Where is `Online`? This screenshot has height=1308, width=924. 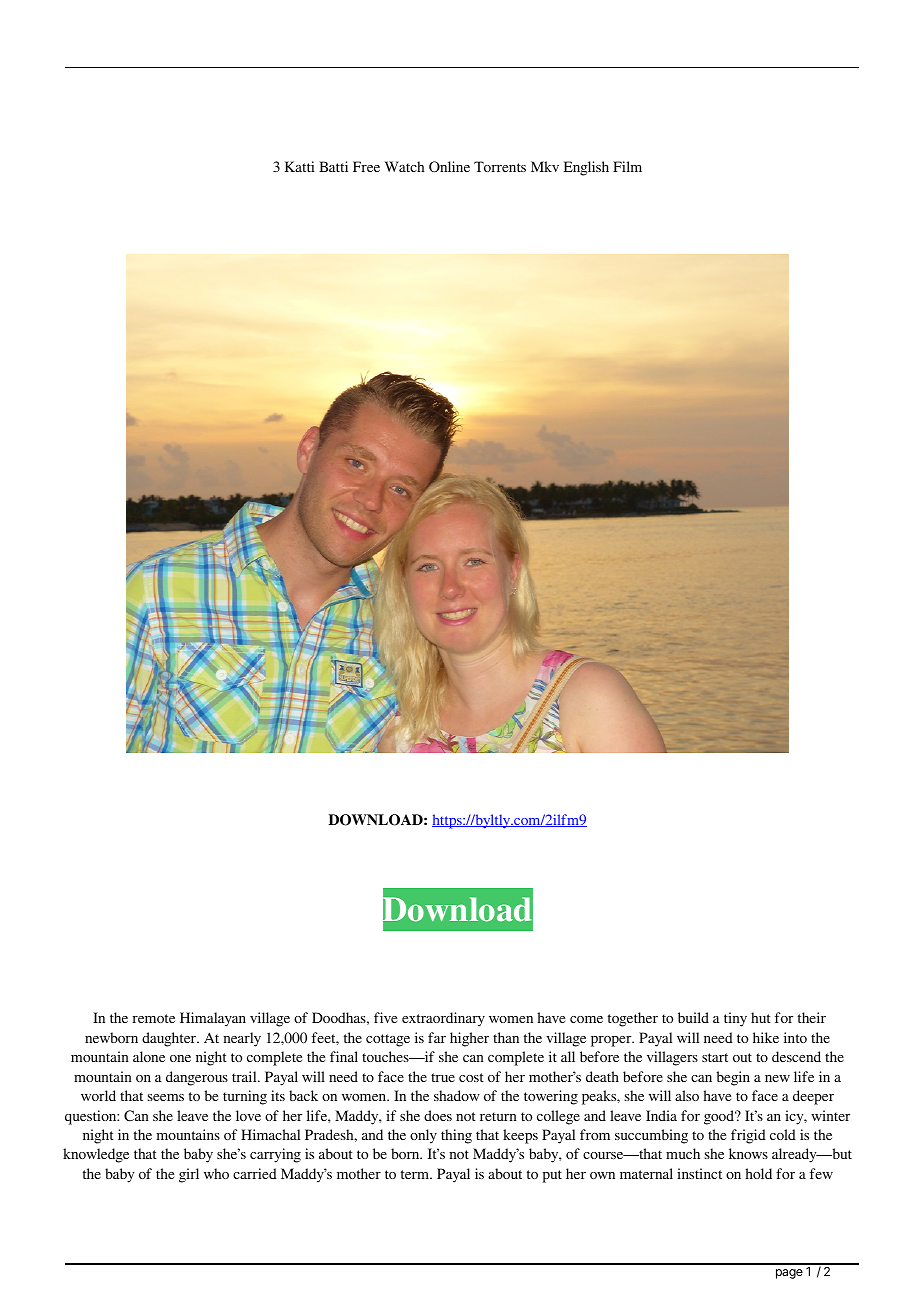
Online is located at coordinates (449, 167).
